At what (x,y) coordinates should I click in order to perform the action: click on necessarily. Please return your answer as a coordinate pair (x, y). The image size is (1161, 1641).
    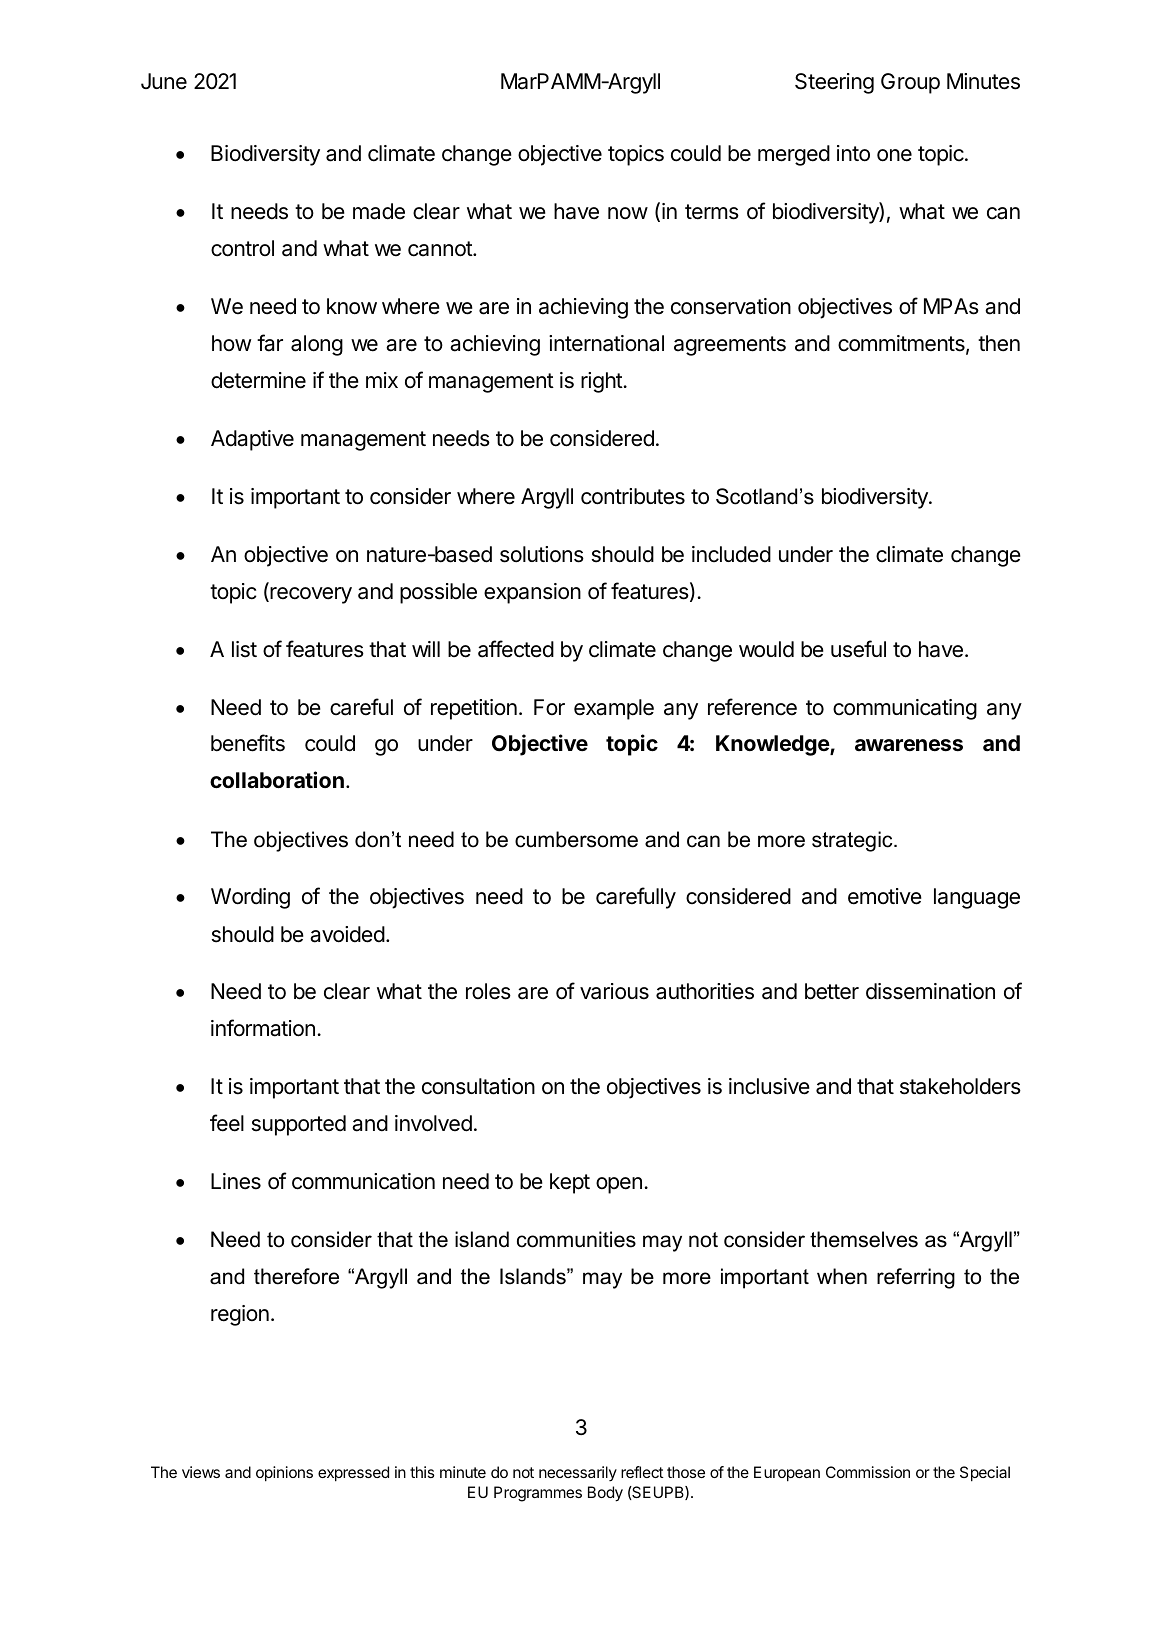
    Looking at the image, I should click on (578, 1474).
